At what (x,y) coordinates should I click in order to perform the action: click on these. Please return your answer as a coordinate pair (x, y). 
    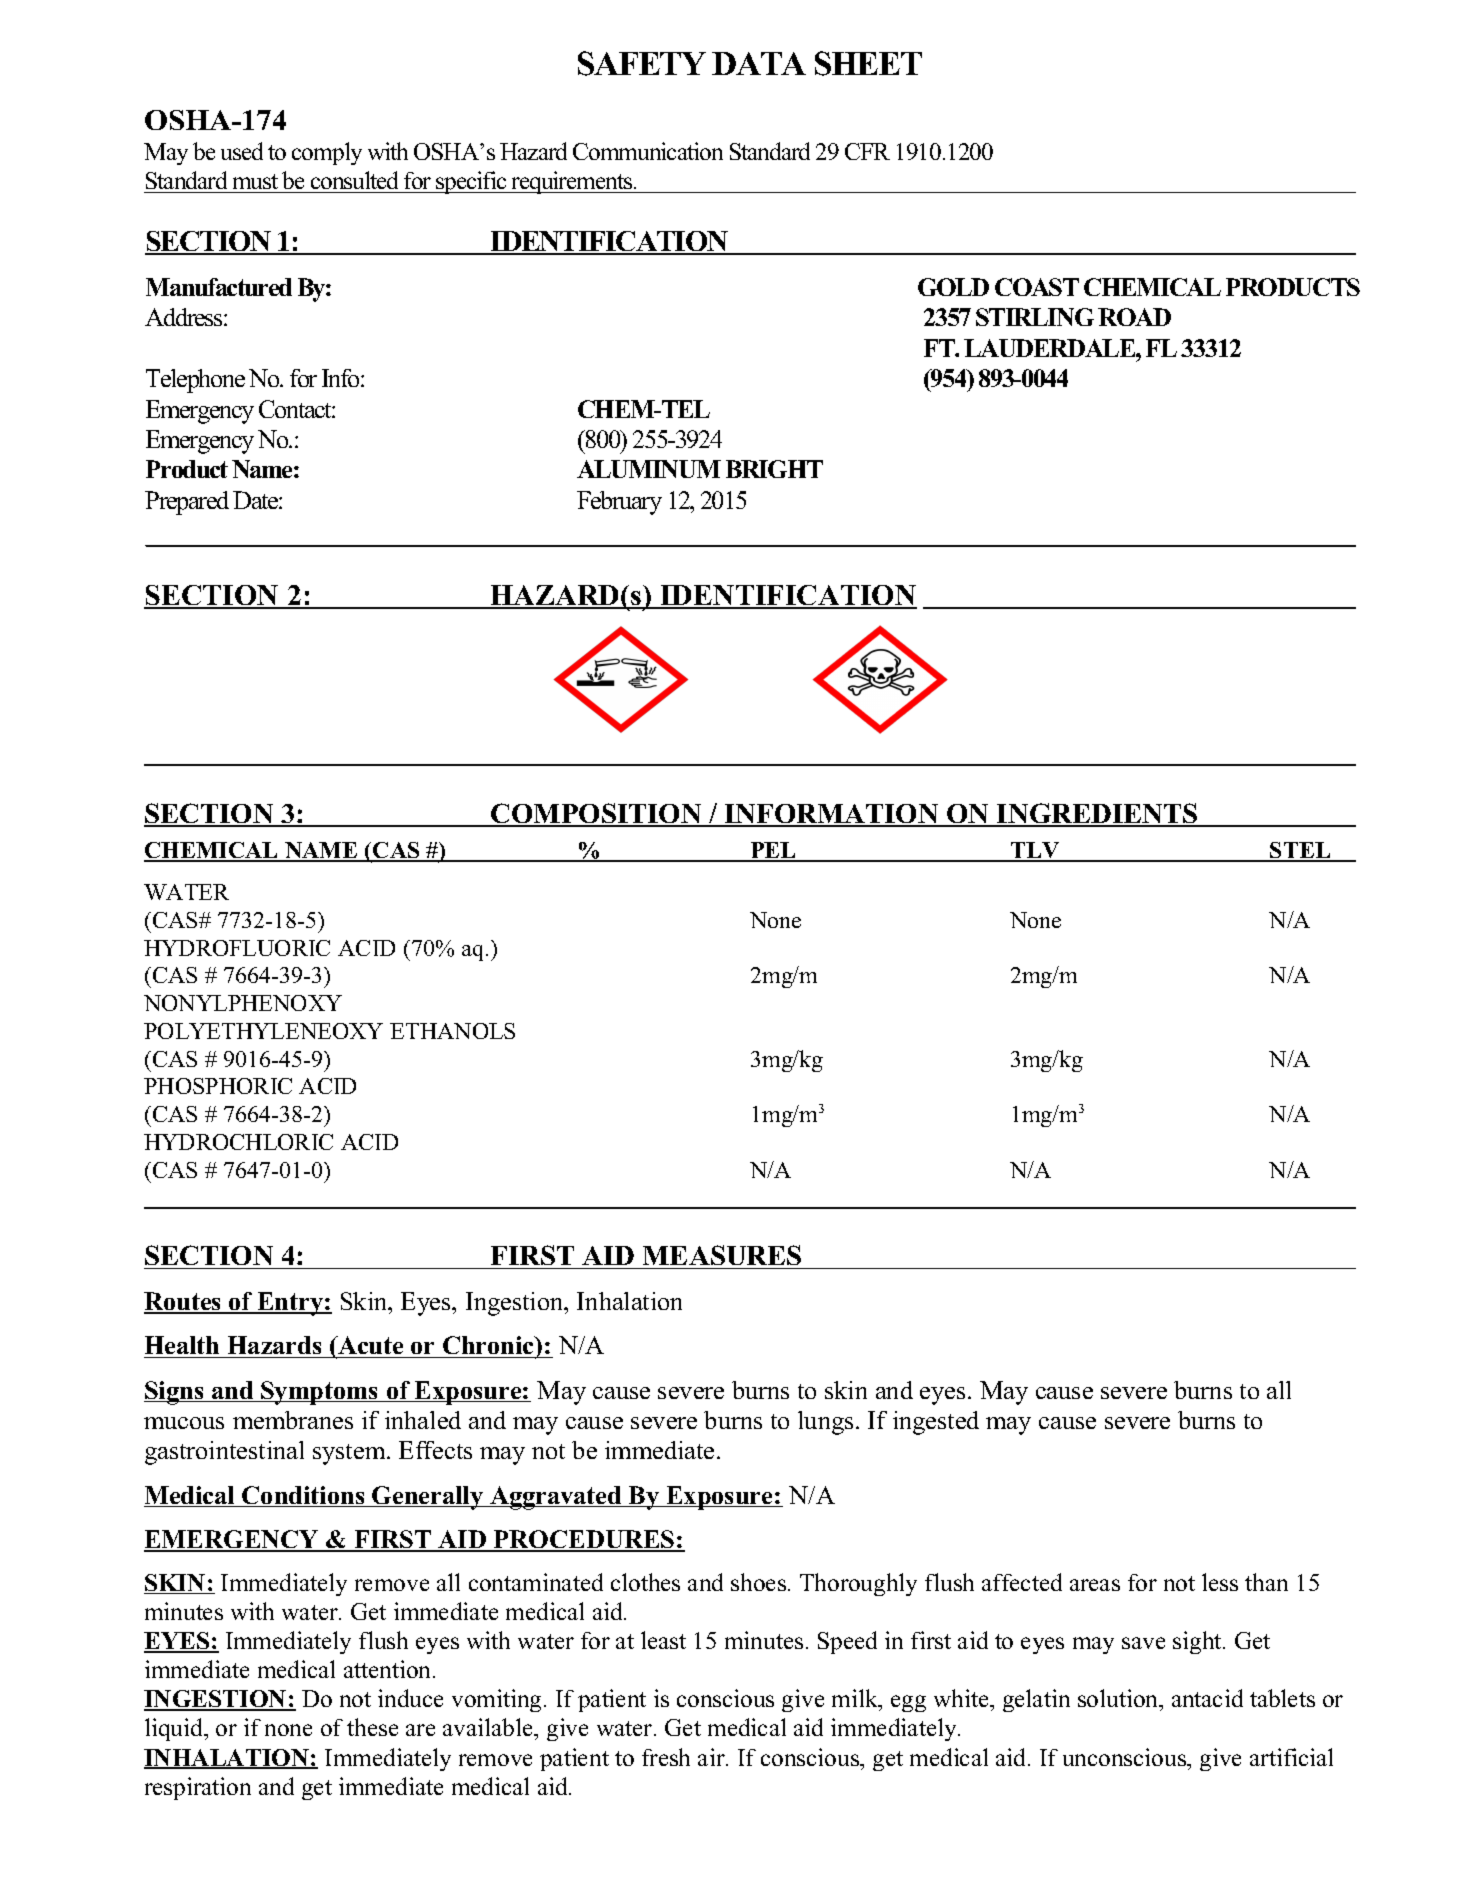
    Looking at the image, I should click on (372, 1727).
